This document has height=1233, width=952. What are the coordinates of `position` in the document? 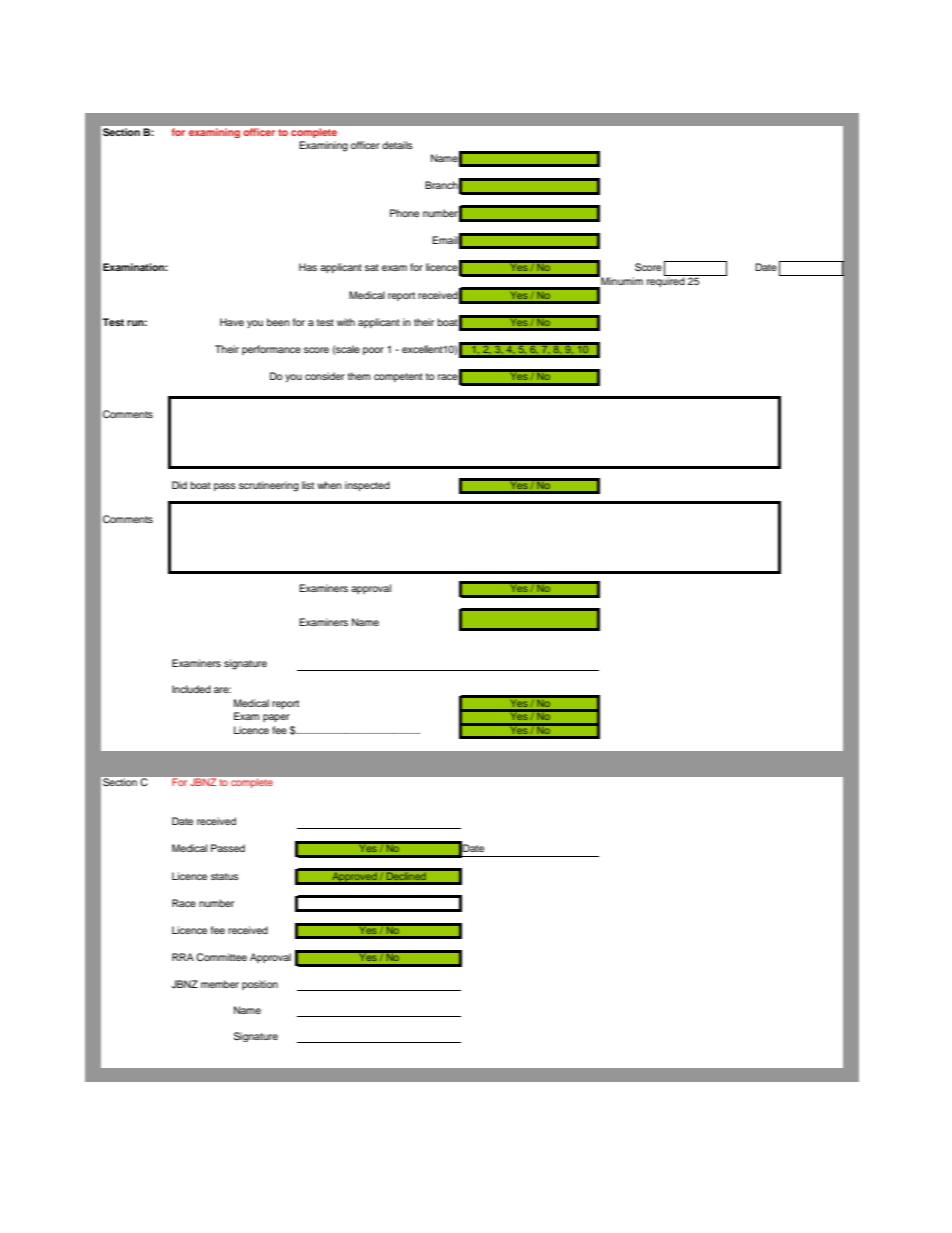 It's located at (260, 985).
